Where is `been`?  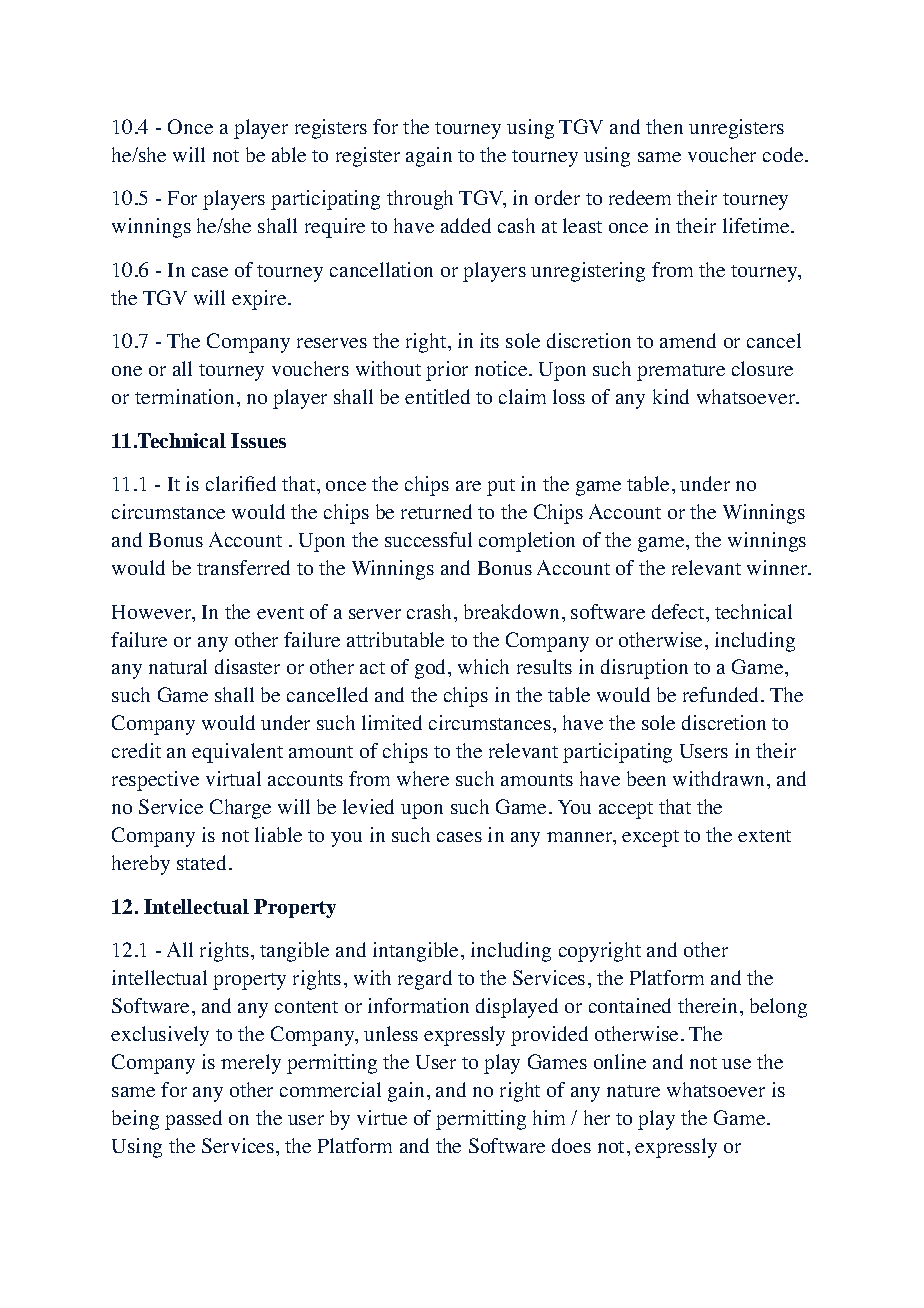 been is located at coordinates (646, 778).
